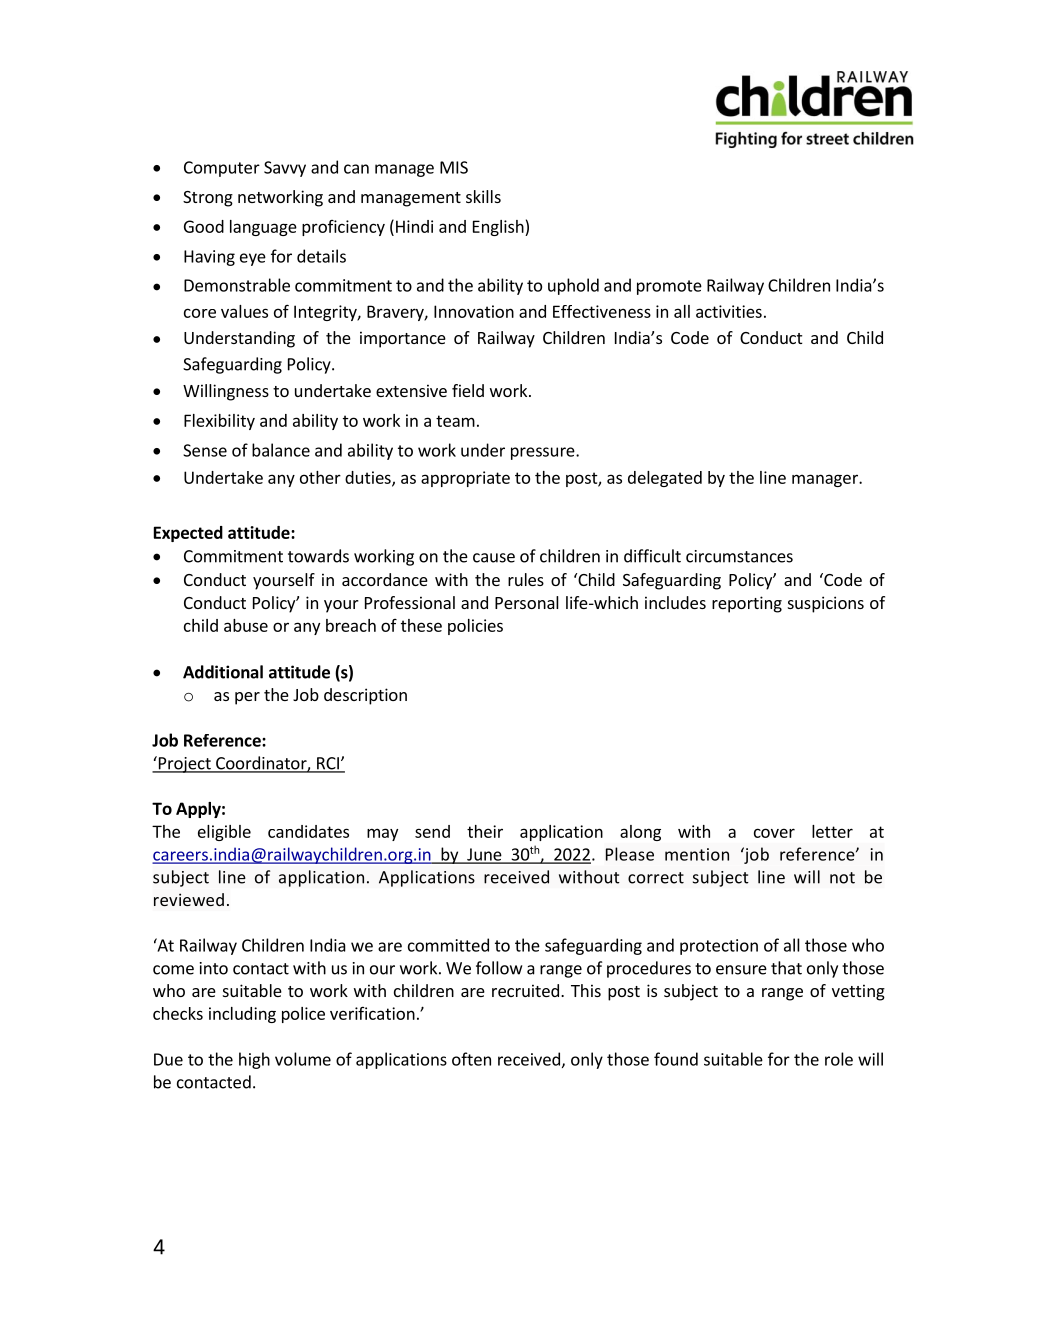 Image resolution: width=1037 pixels, height=1343 pixels. Describe the element at coordinates (485, 831) in the screenshot. I see `their` at that location.
